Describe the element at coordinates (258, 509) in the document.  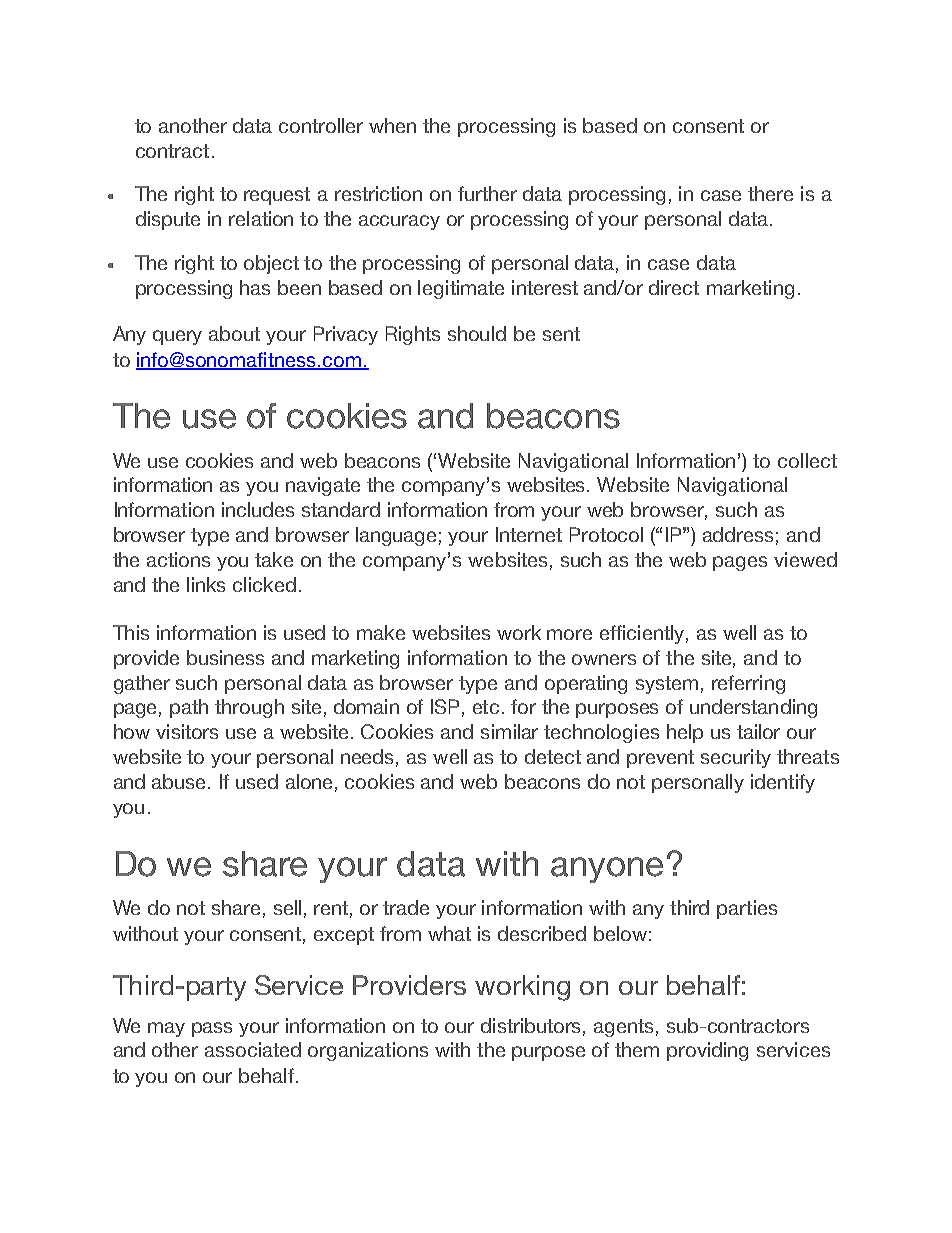
I see `includes` at that location.
